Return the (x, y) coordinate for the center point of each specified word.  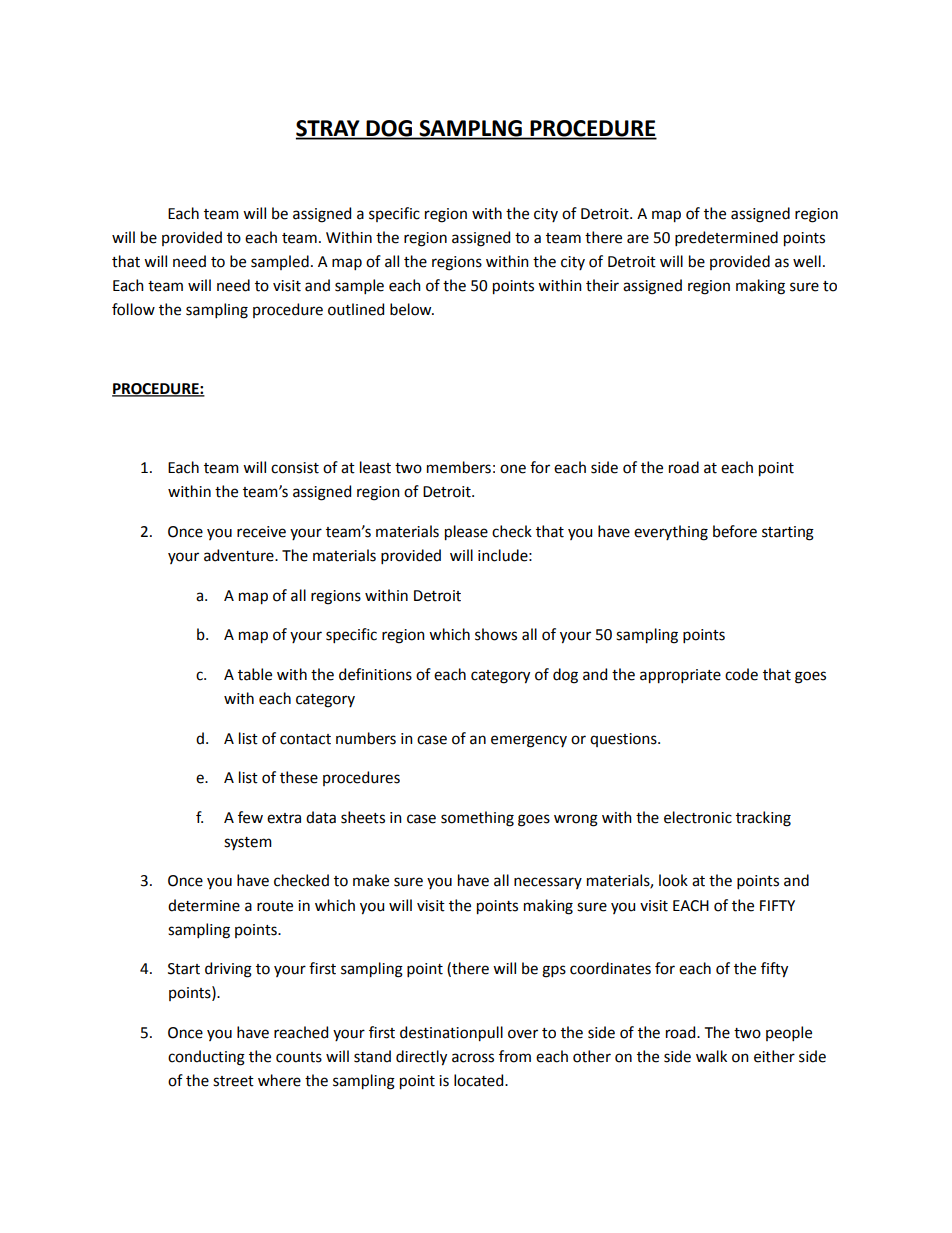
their (602, 285)
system (248, 843)
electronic (698, 817)
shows (496, 634)
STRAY (329, 129)
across (473, 1058)
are (638, 239)
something (477, 819)
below (412, 309)
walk (711, 1056)
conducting (206, 1058)
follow (133, 309)
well (807, 261)
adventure (240, 555)
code (741, 674)
